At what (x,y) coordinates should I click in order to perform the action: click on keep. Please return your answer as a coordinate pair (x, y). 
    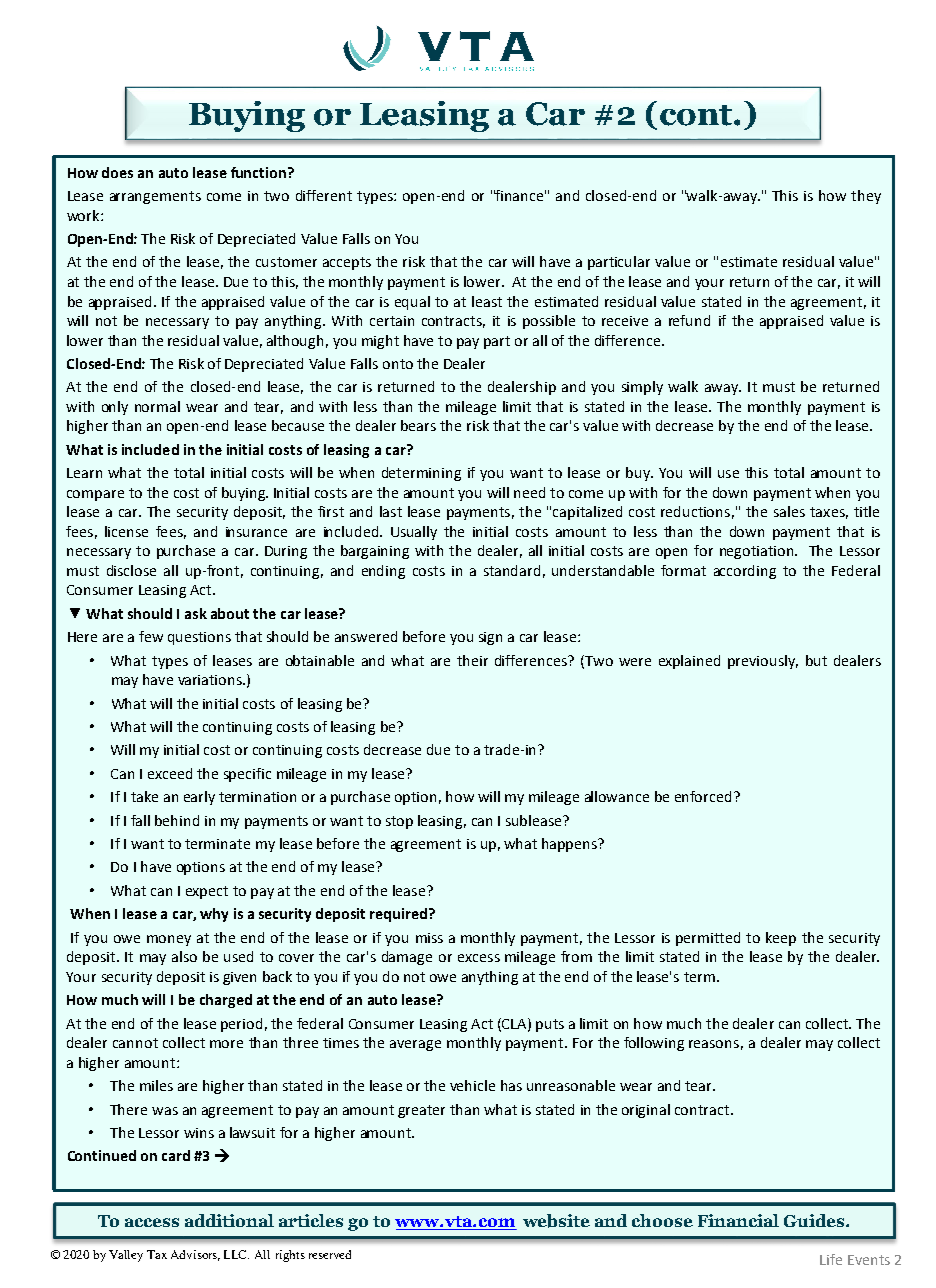
    Looking at the image, I should click on (781, 939).
